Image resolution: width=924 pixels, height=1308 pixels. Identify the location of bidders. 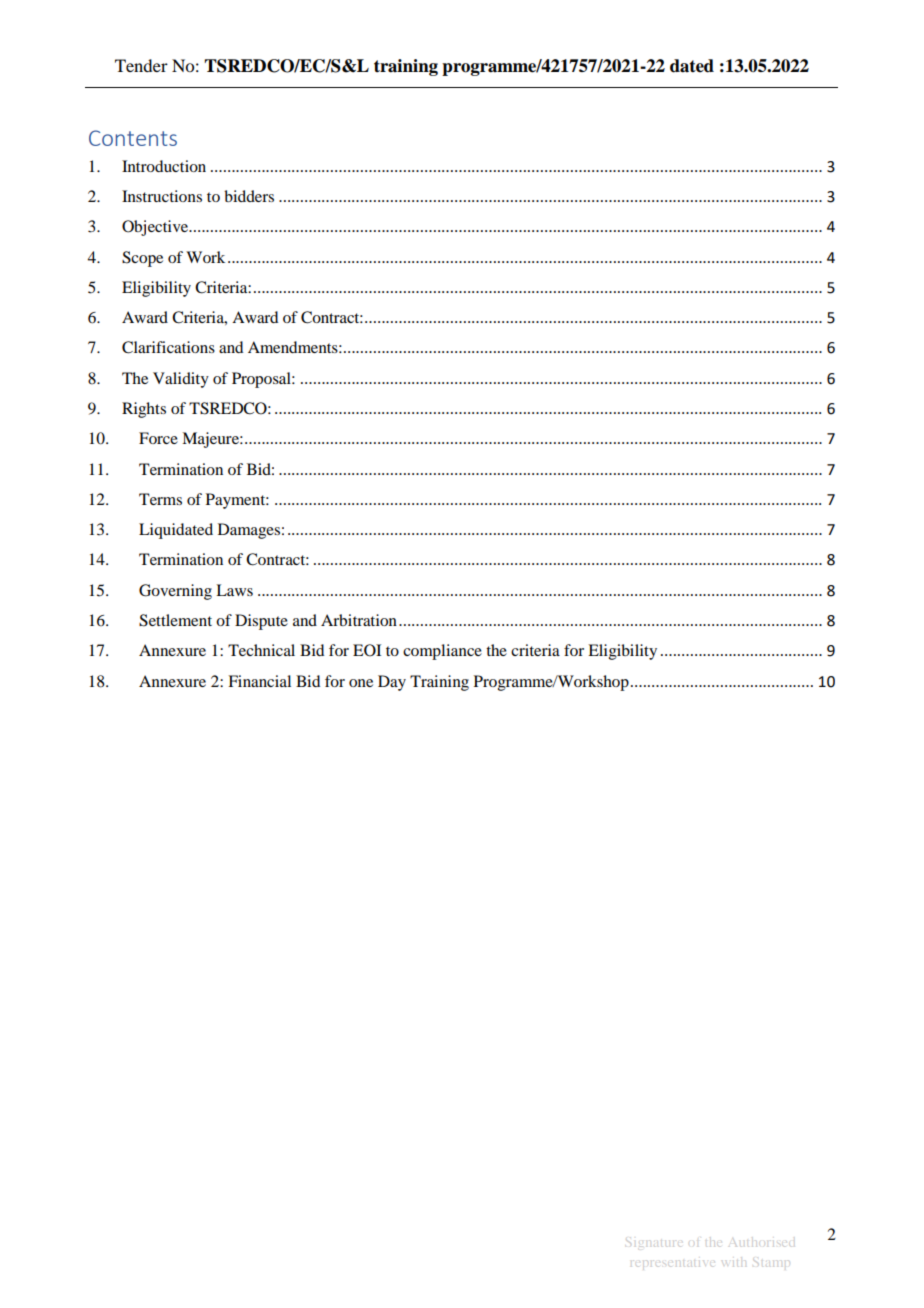
(249, 196).
